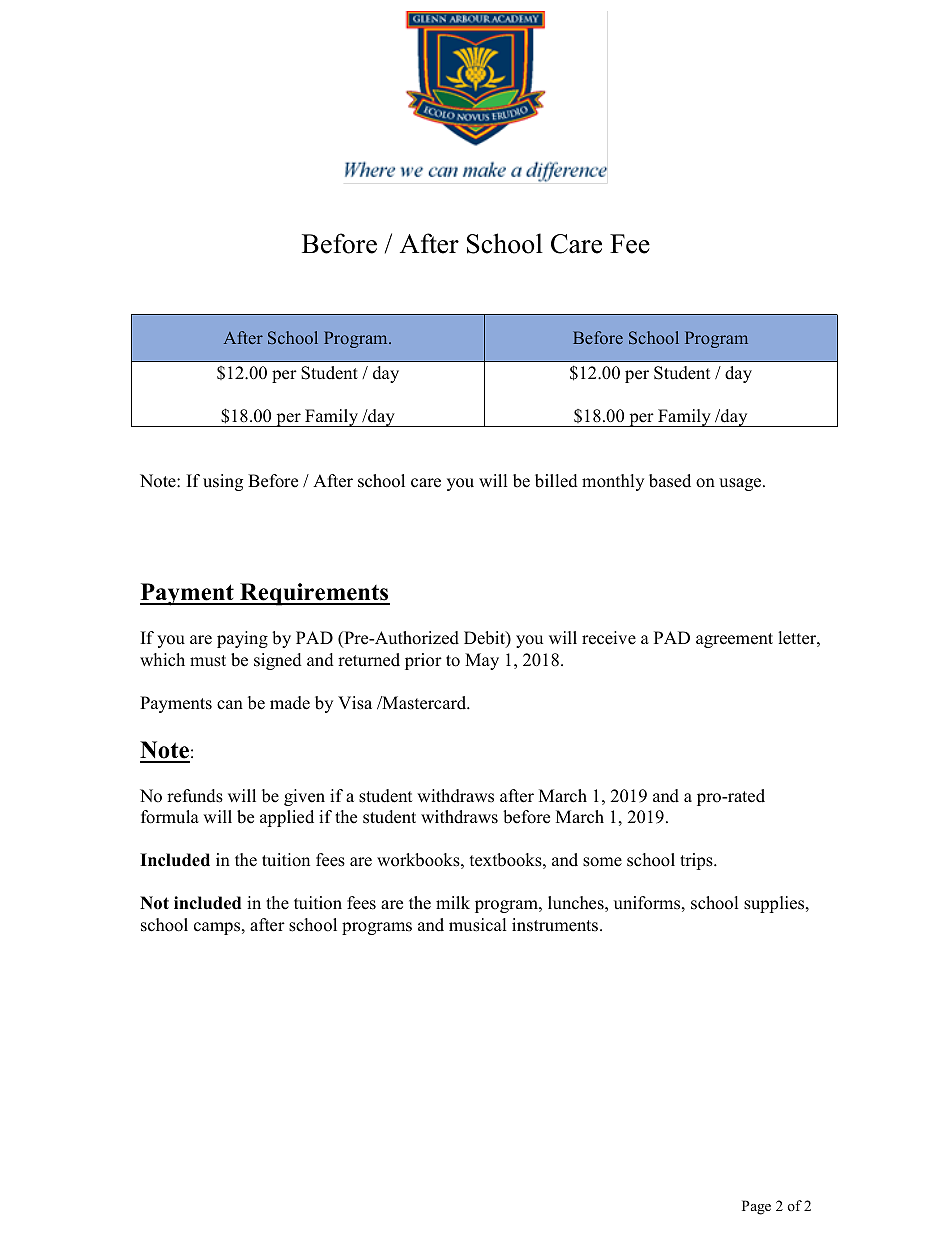 The height and width of the page is (1233, 952). I want to click on musical, so click(477, 925).
